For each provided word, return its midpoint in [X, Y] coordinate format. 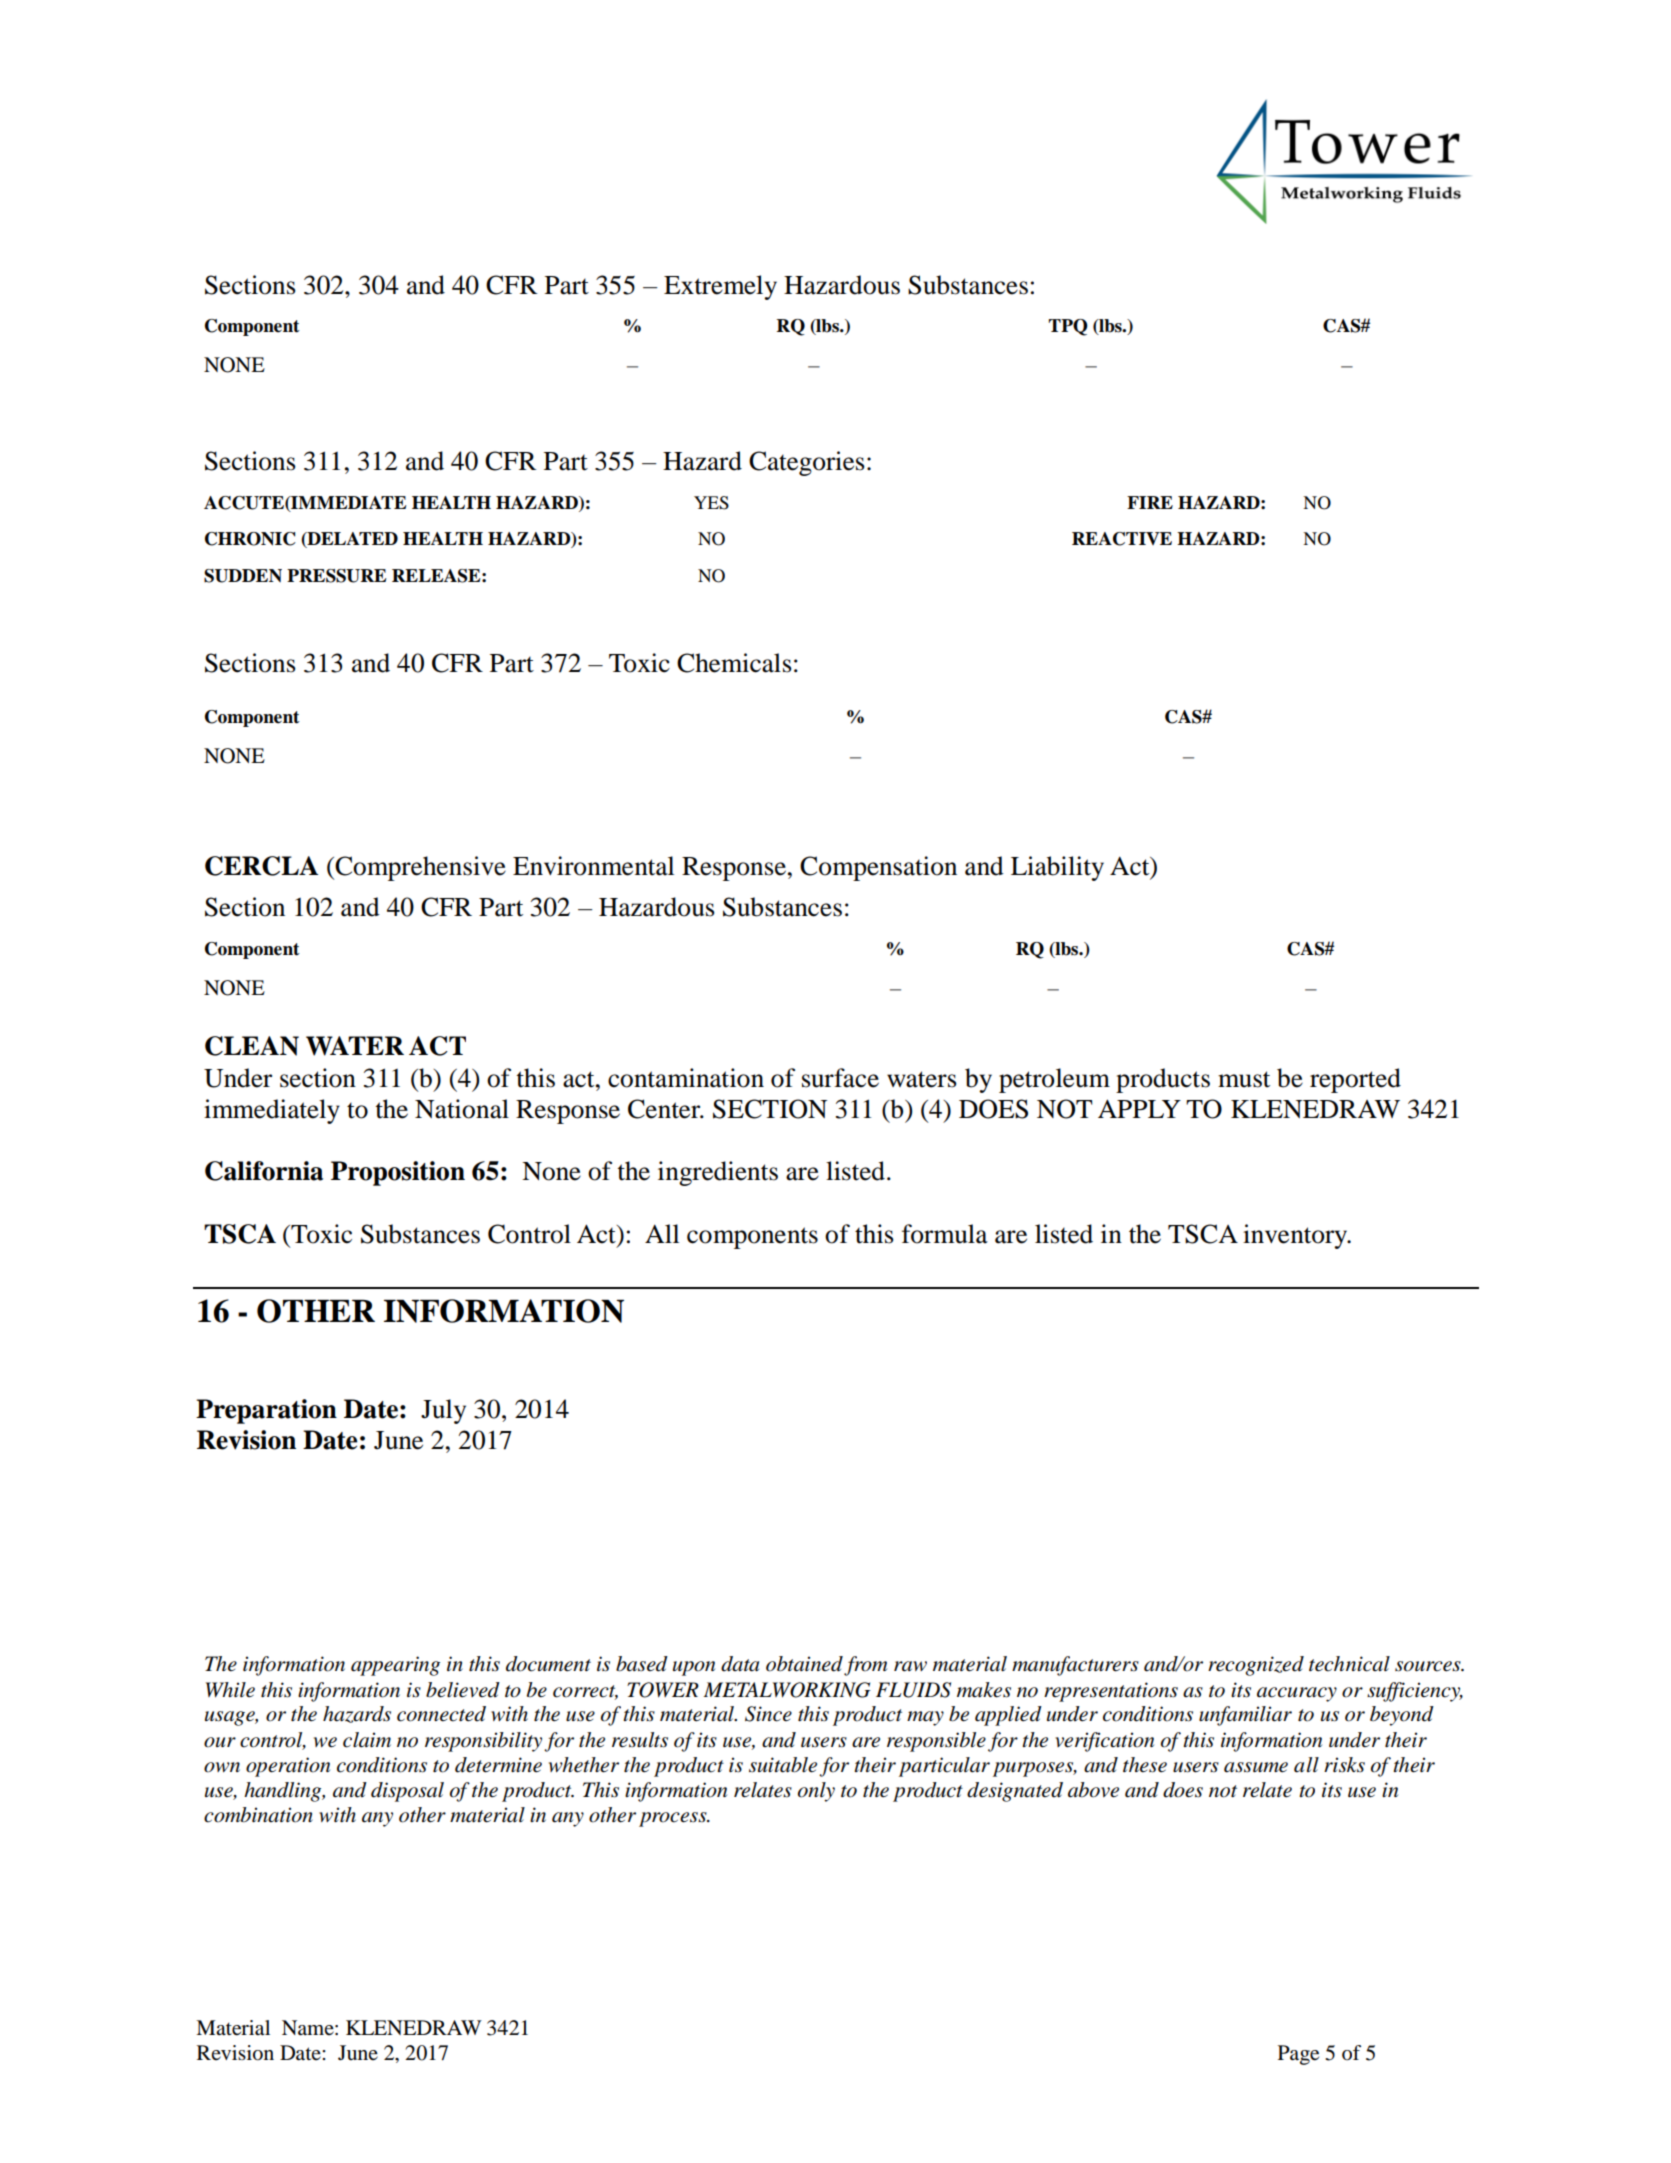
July [443, 1411]
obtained [804, 1664]
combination [258, 1815]
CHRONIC [250, 539]
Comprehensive [419, 868]
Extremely [720, 287]
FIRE [1150, 502]
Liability [1057, 868]
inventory [1296, 1236]
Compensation [878, 868]
